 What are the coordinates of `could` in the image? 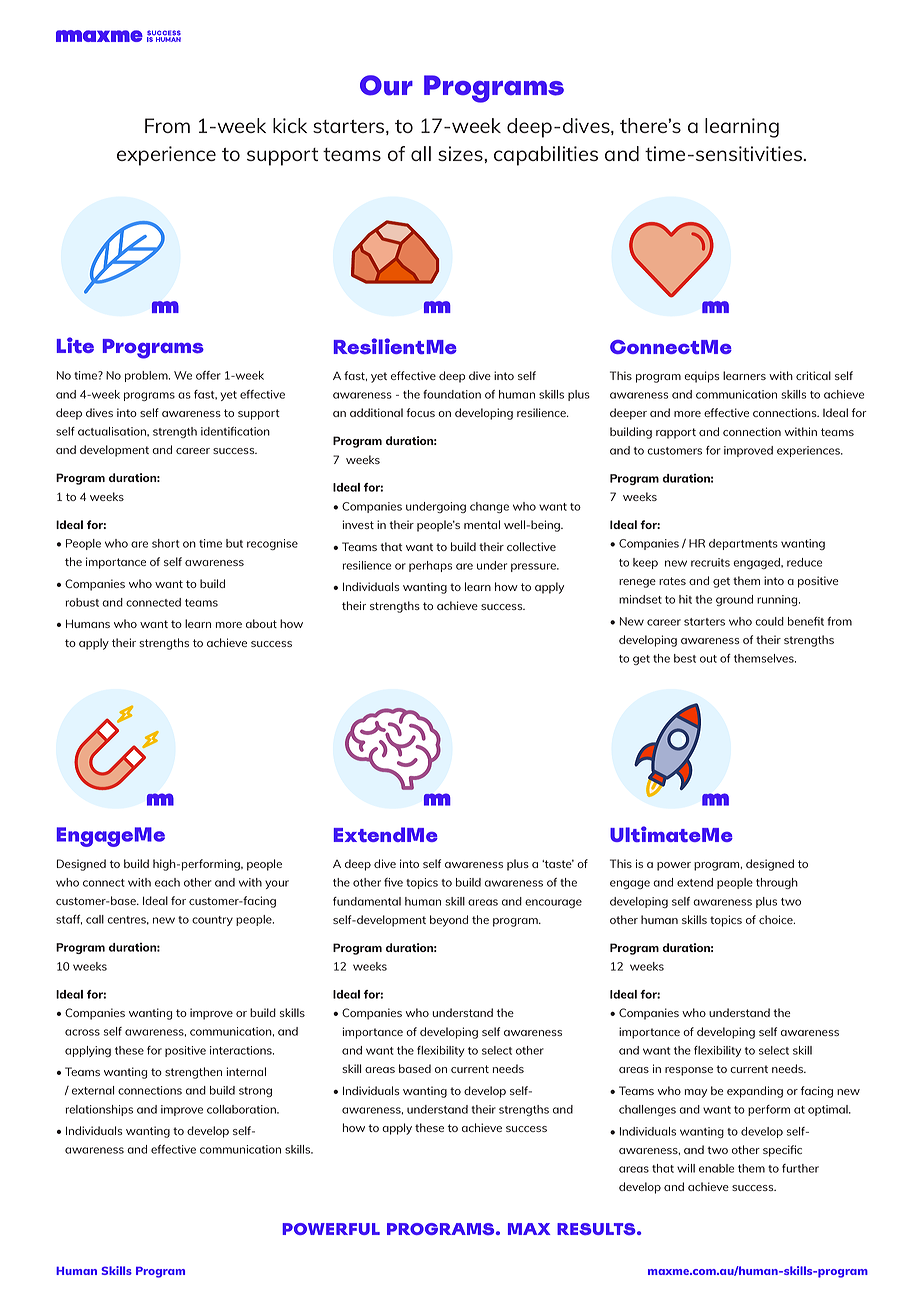 It's located at (769, 621).
